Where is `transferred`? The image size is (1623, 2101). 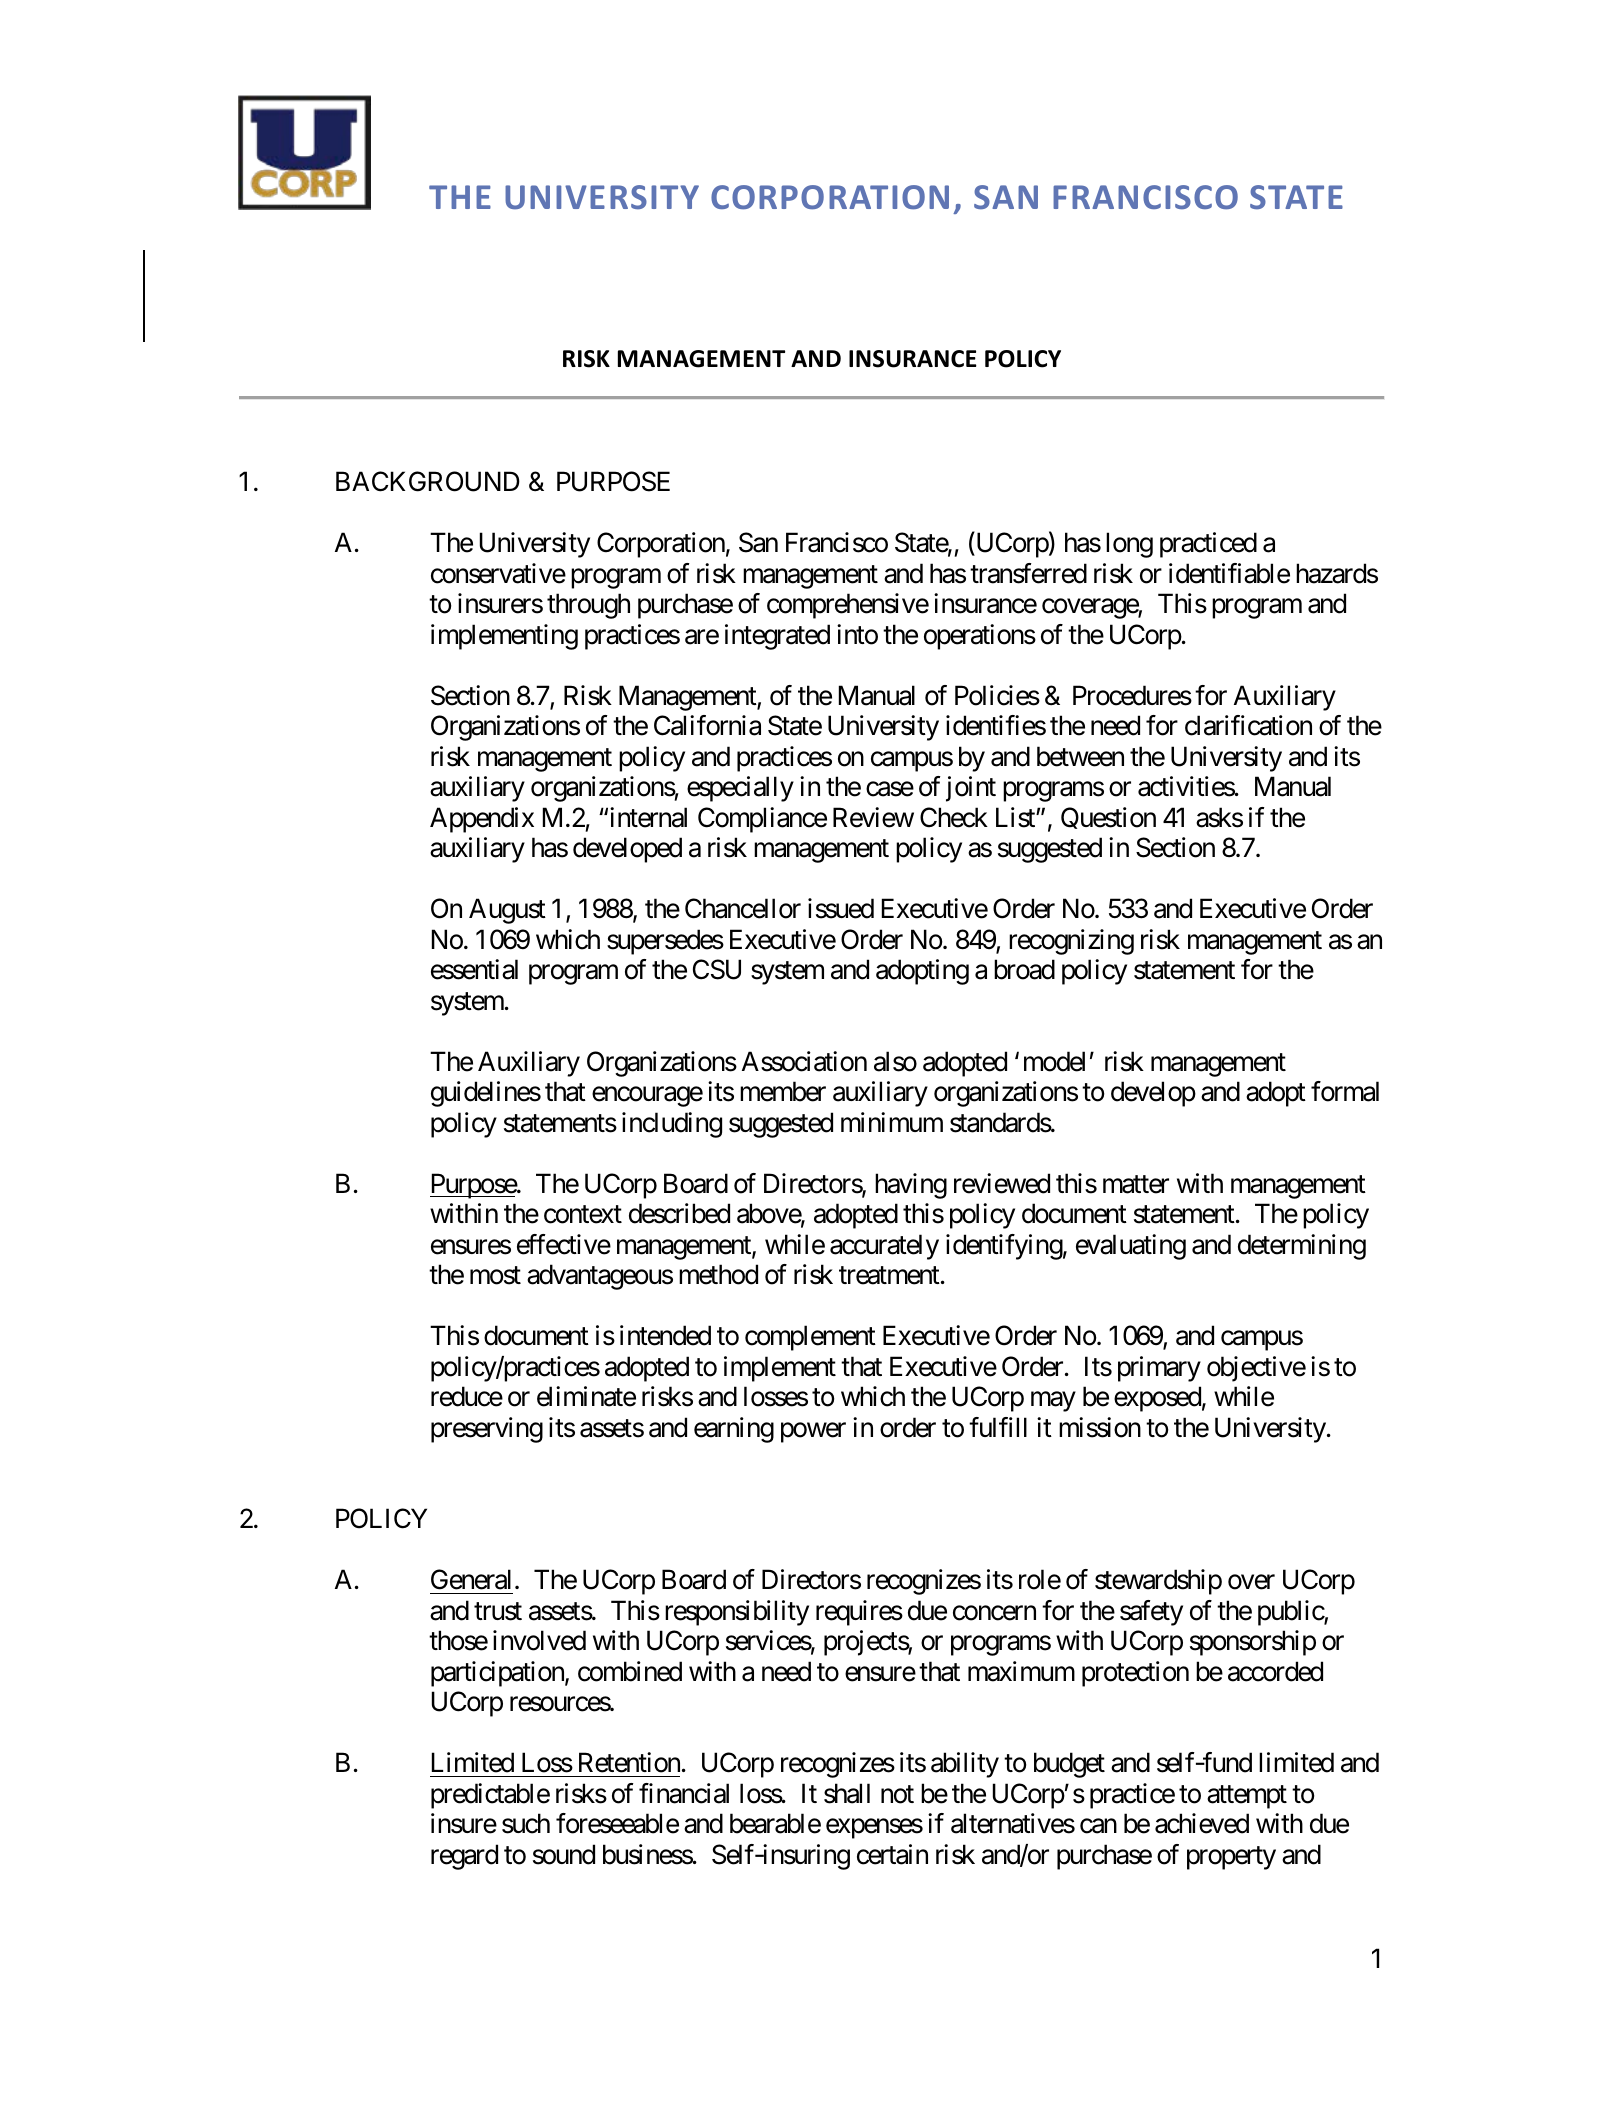
transferred is located at coordinates (1028, 573).
